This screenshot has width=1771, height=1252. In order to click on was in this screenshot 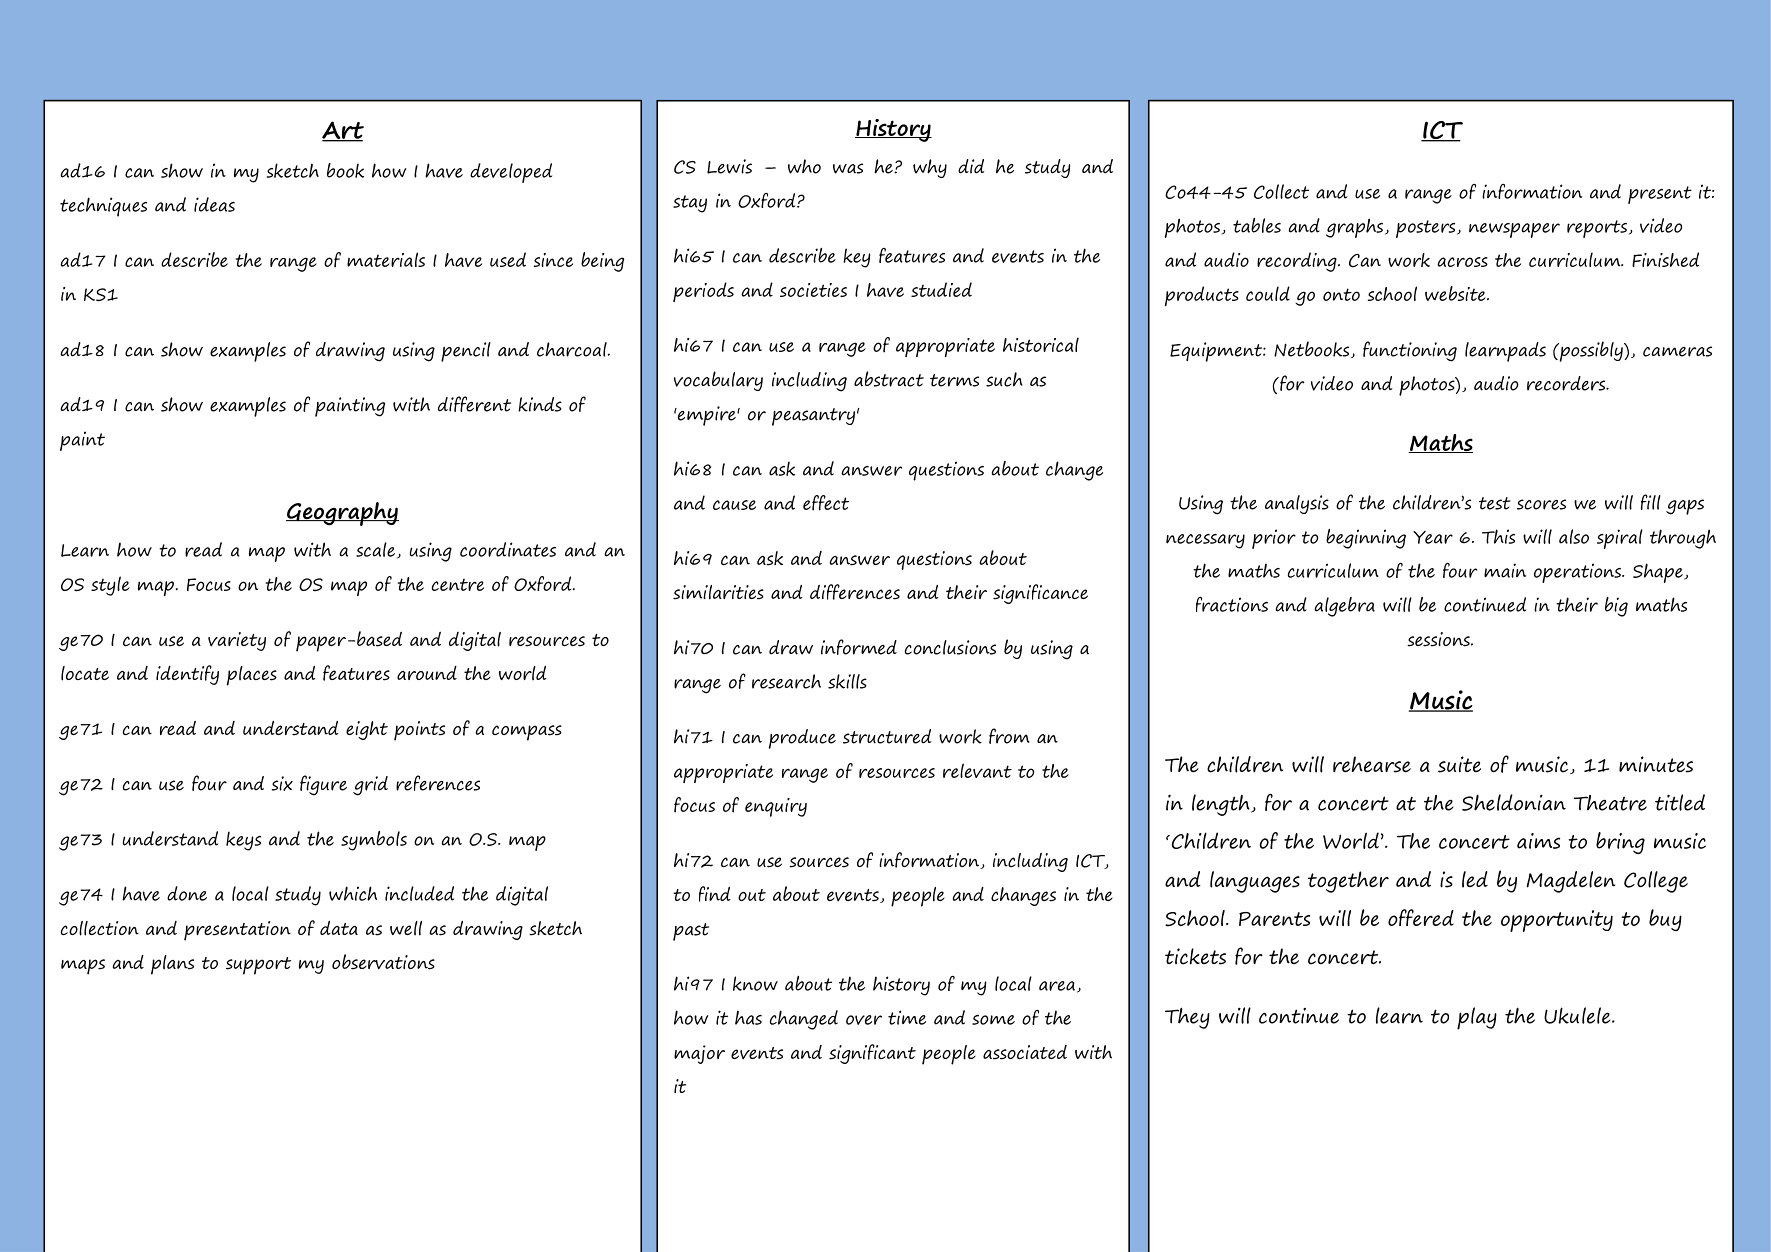, I will do `click(848, 168)`.
